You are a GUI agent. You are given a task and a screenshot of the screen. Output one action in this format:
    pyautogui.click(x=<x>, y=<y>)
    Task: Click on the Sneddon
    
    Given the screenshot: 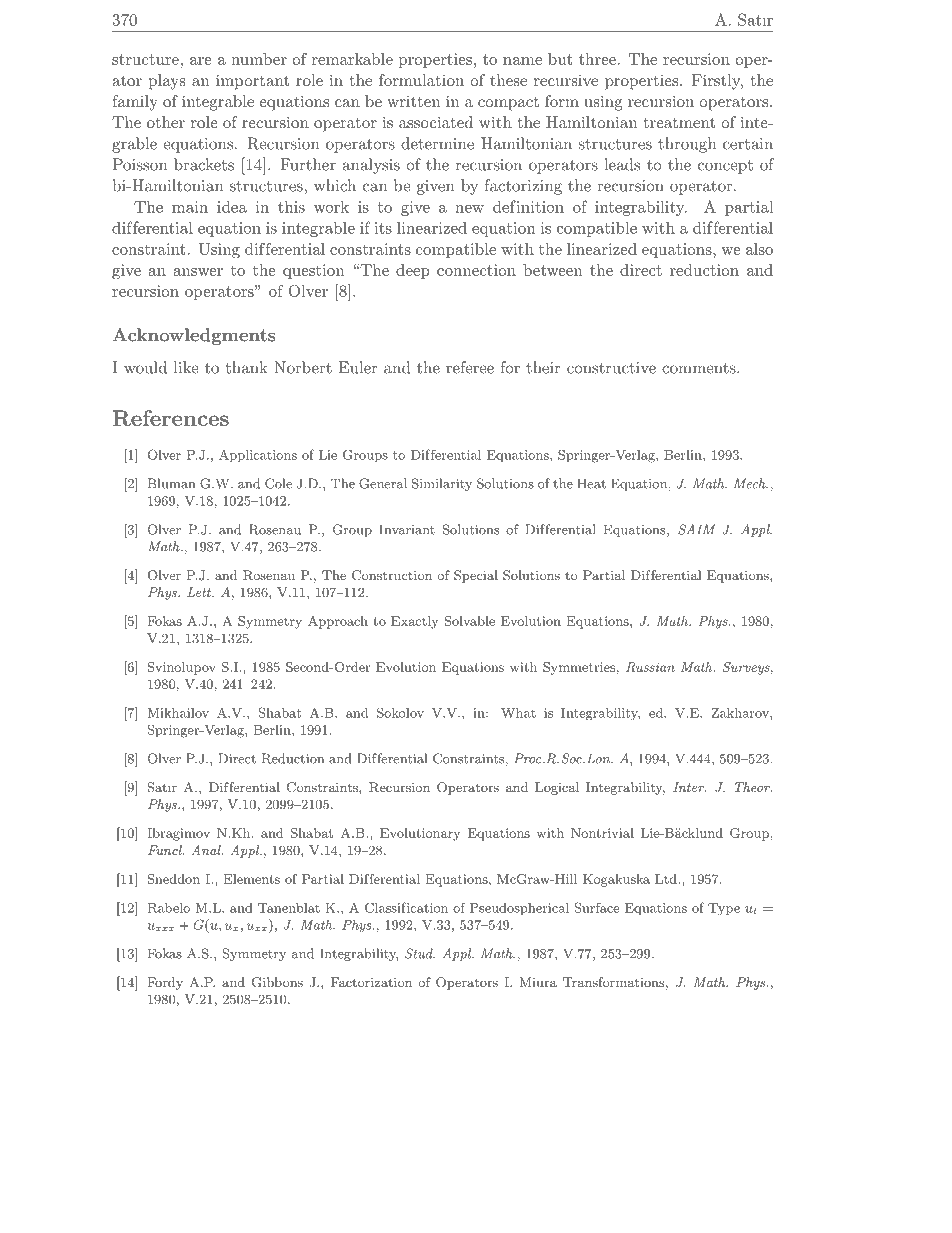 What is the action you would take?
    pyautogui.click(x=173, y=879)
